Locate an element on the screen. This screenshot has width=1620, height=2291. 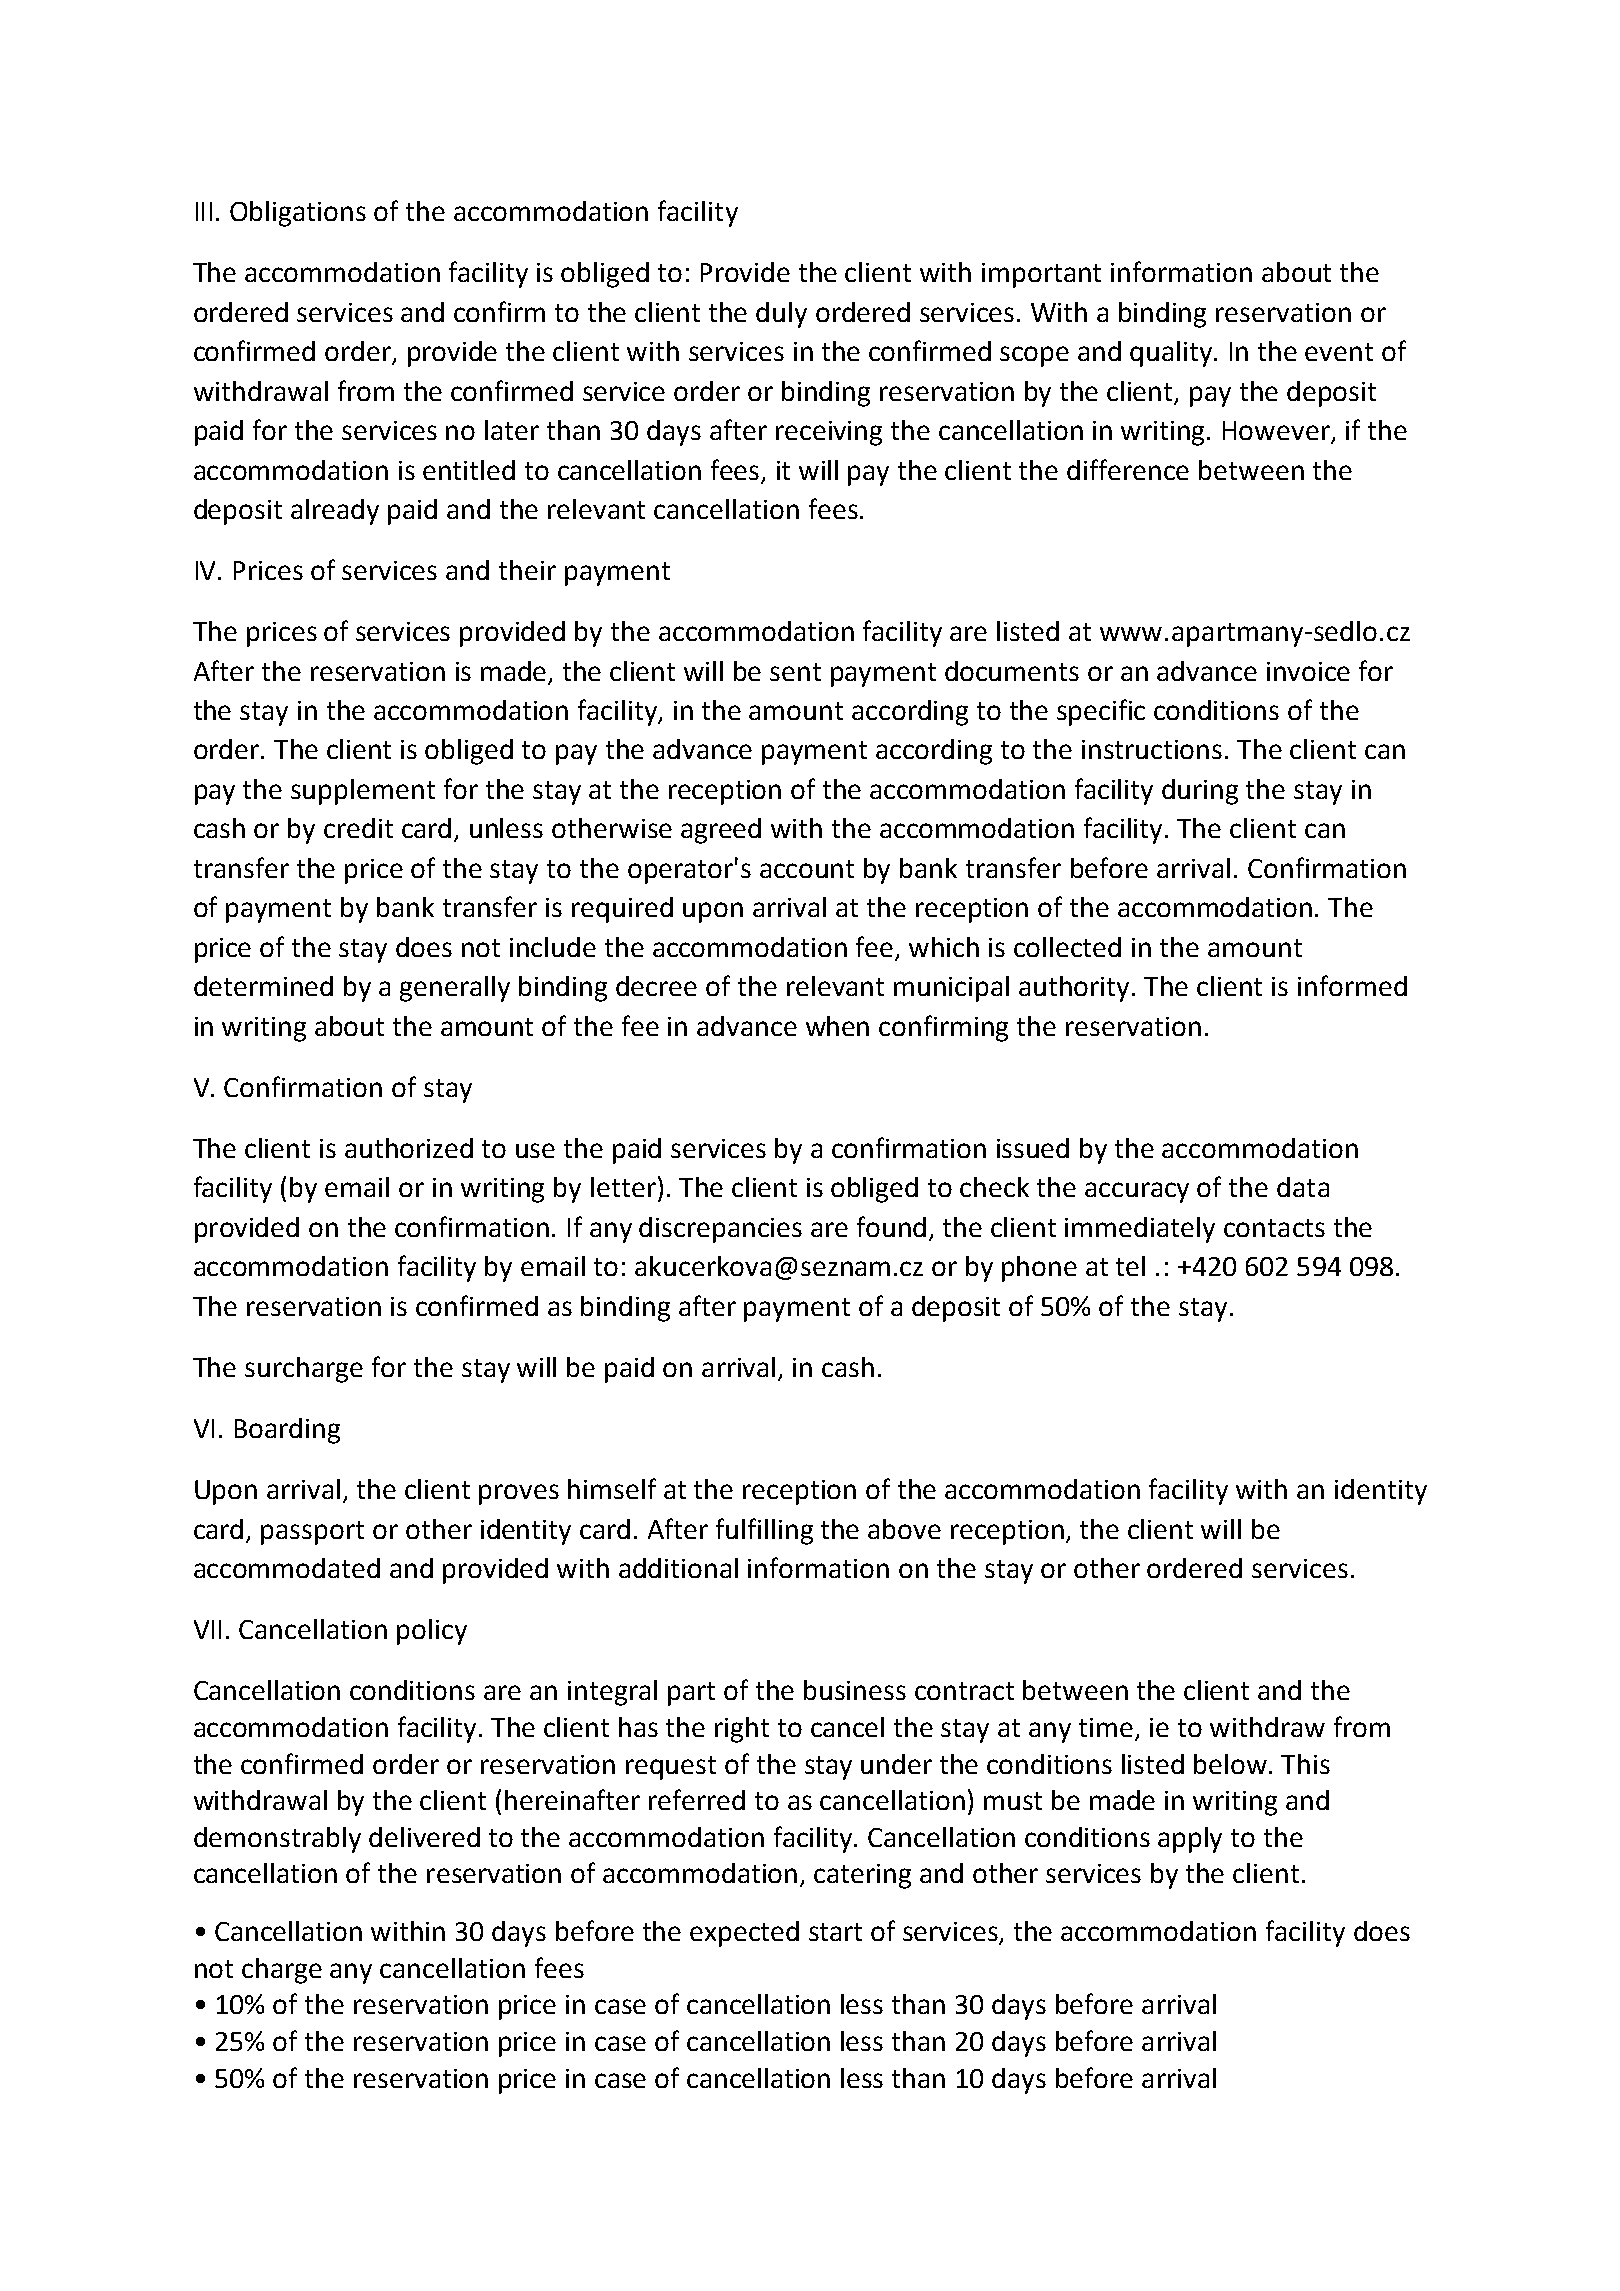
quality is located at coordinates (1172, 354).
